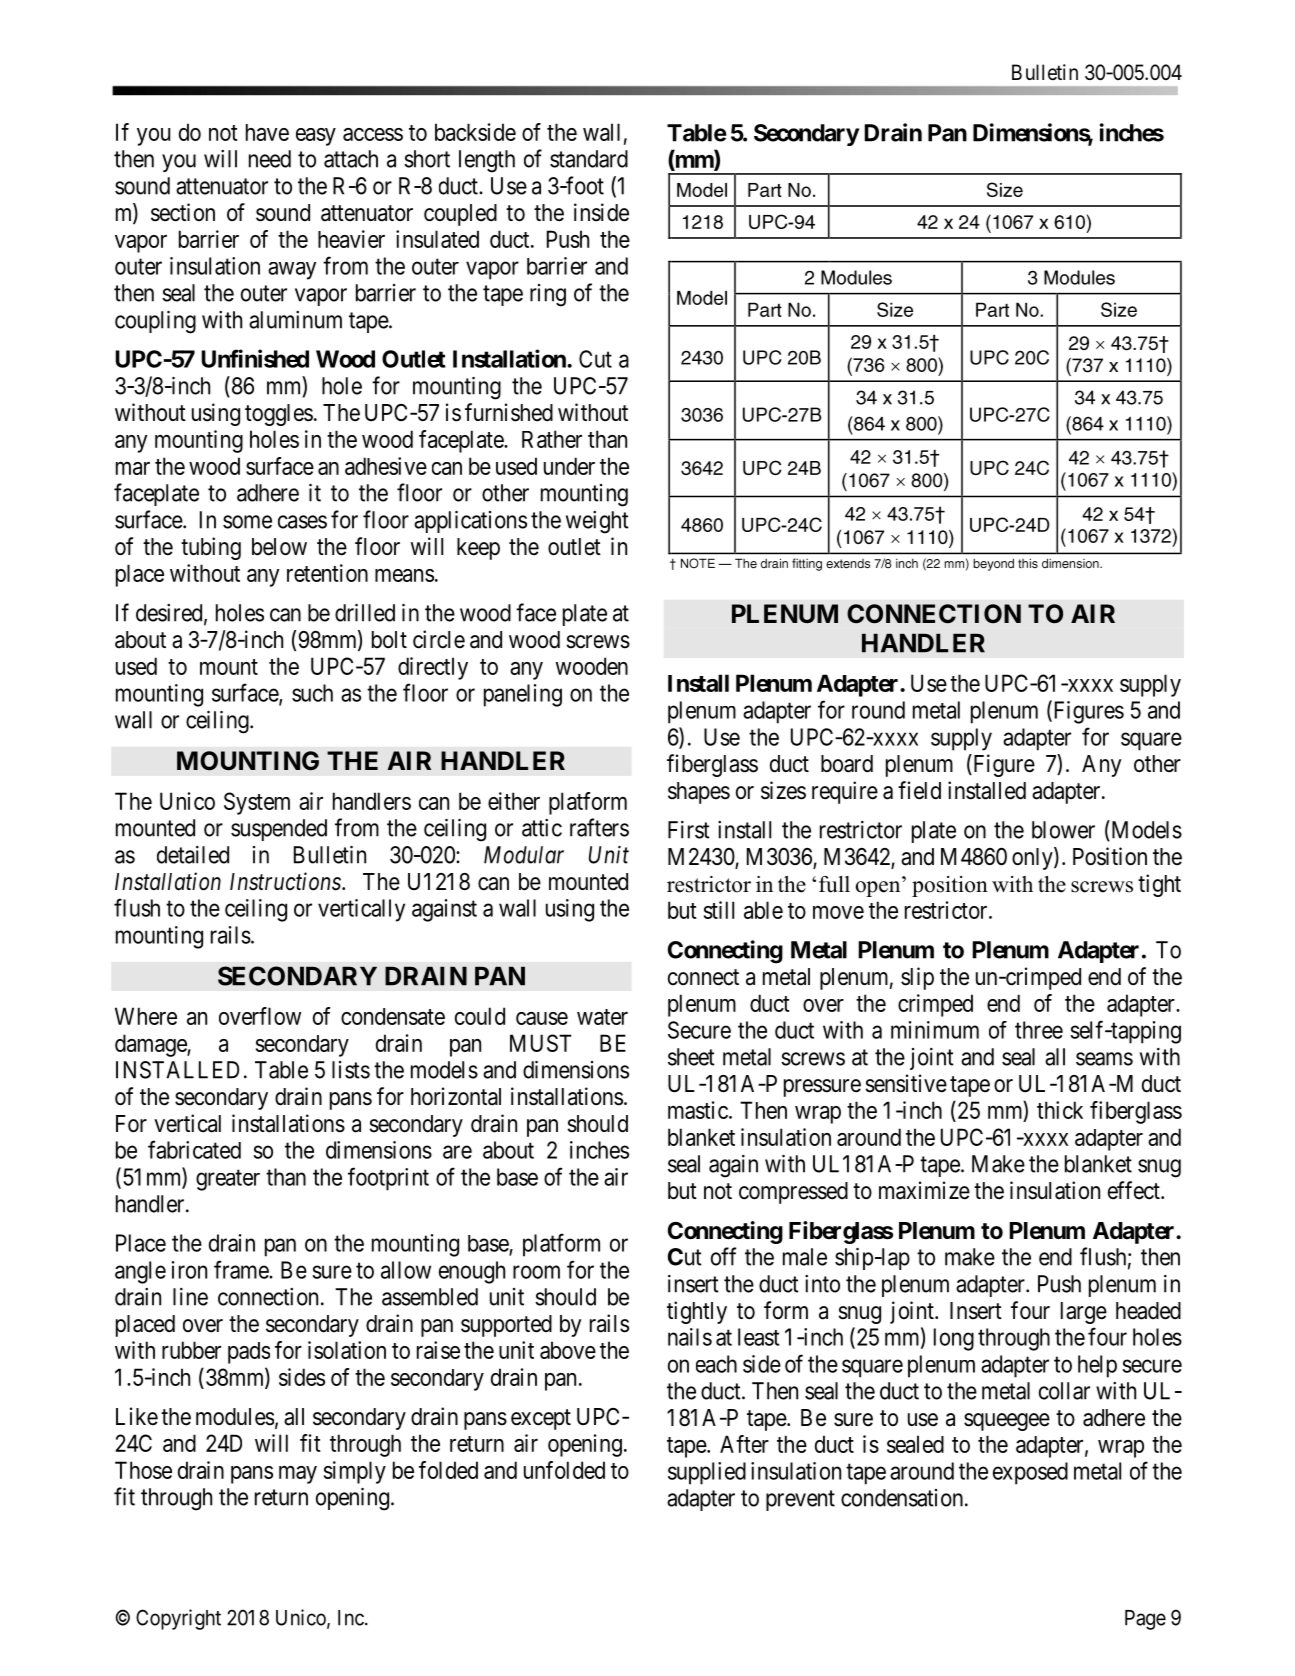  Describe the element at coordinates (602, 1017) in the document. I see `water` at that location.
